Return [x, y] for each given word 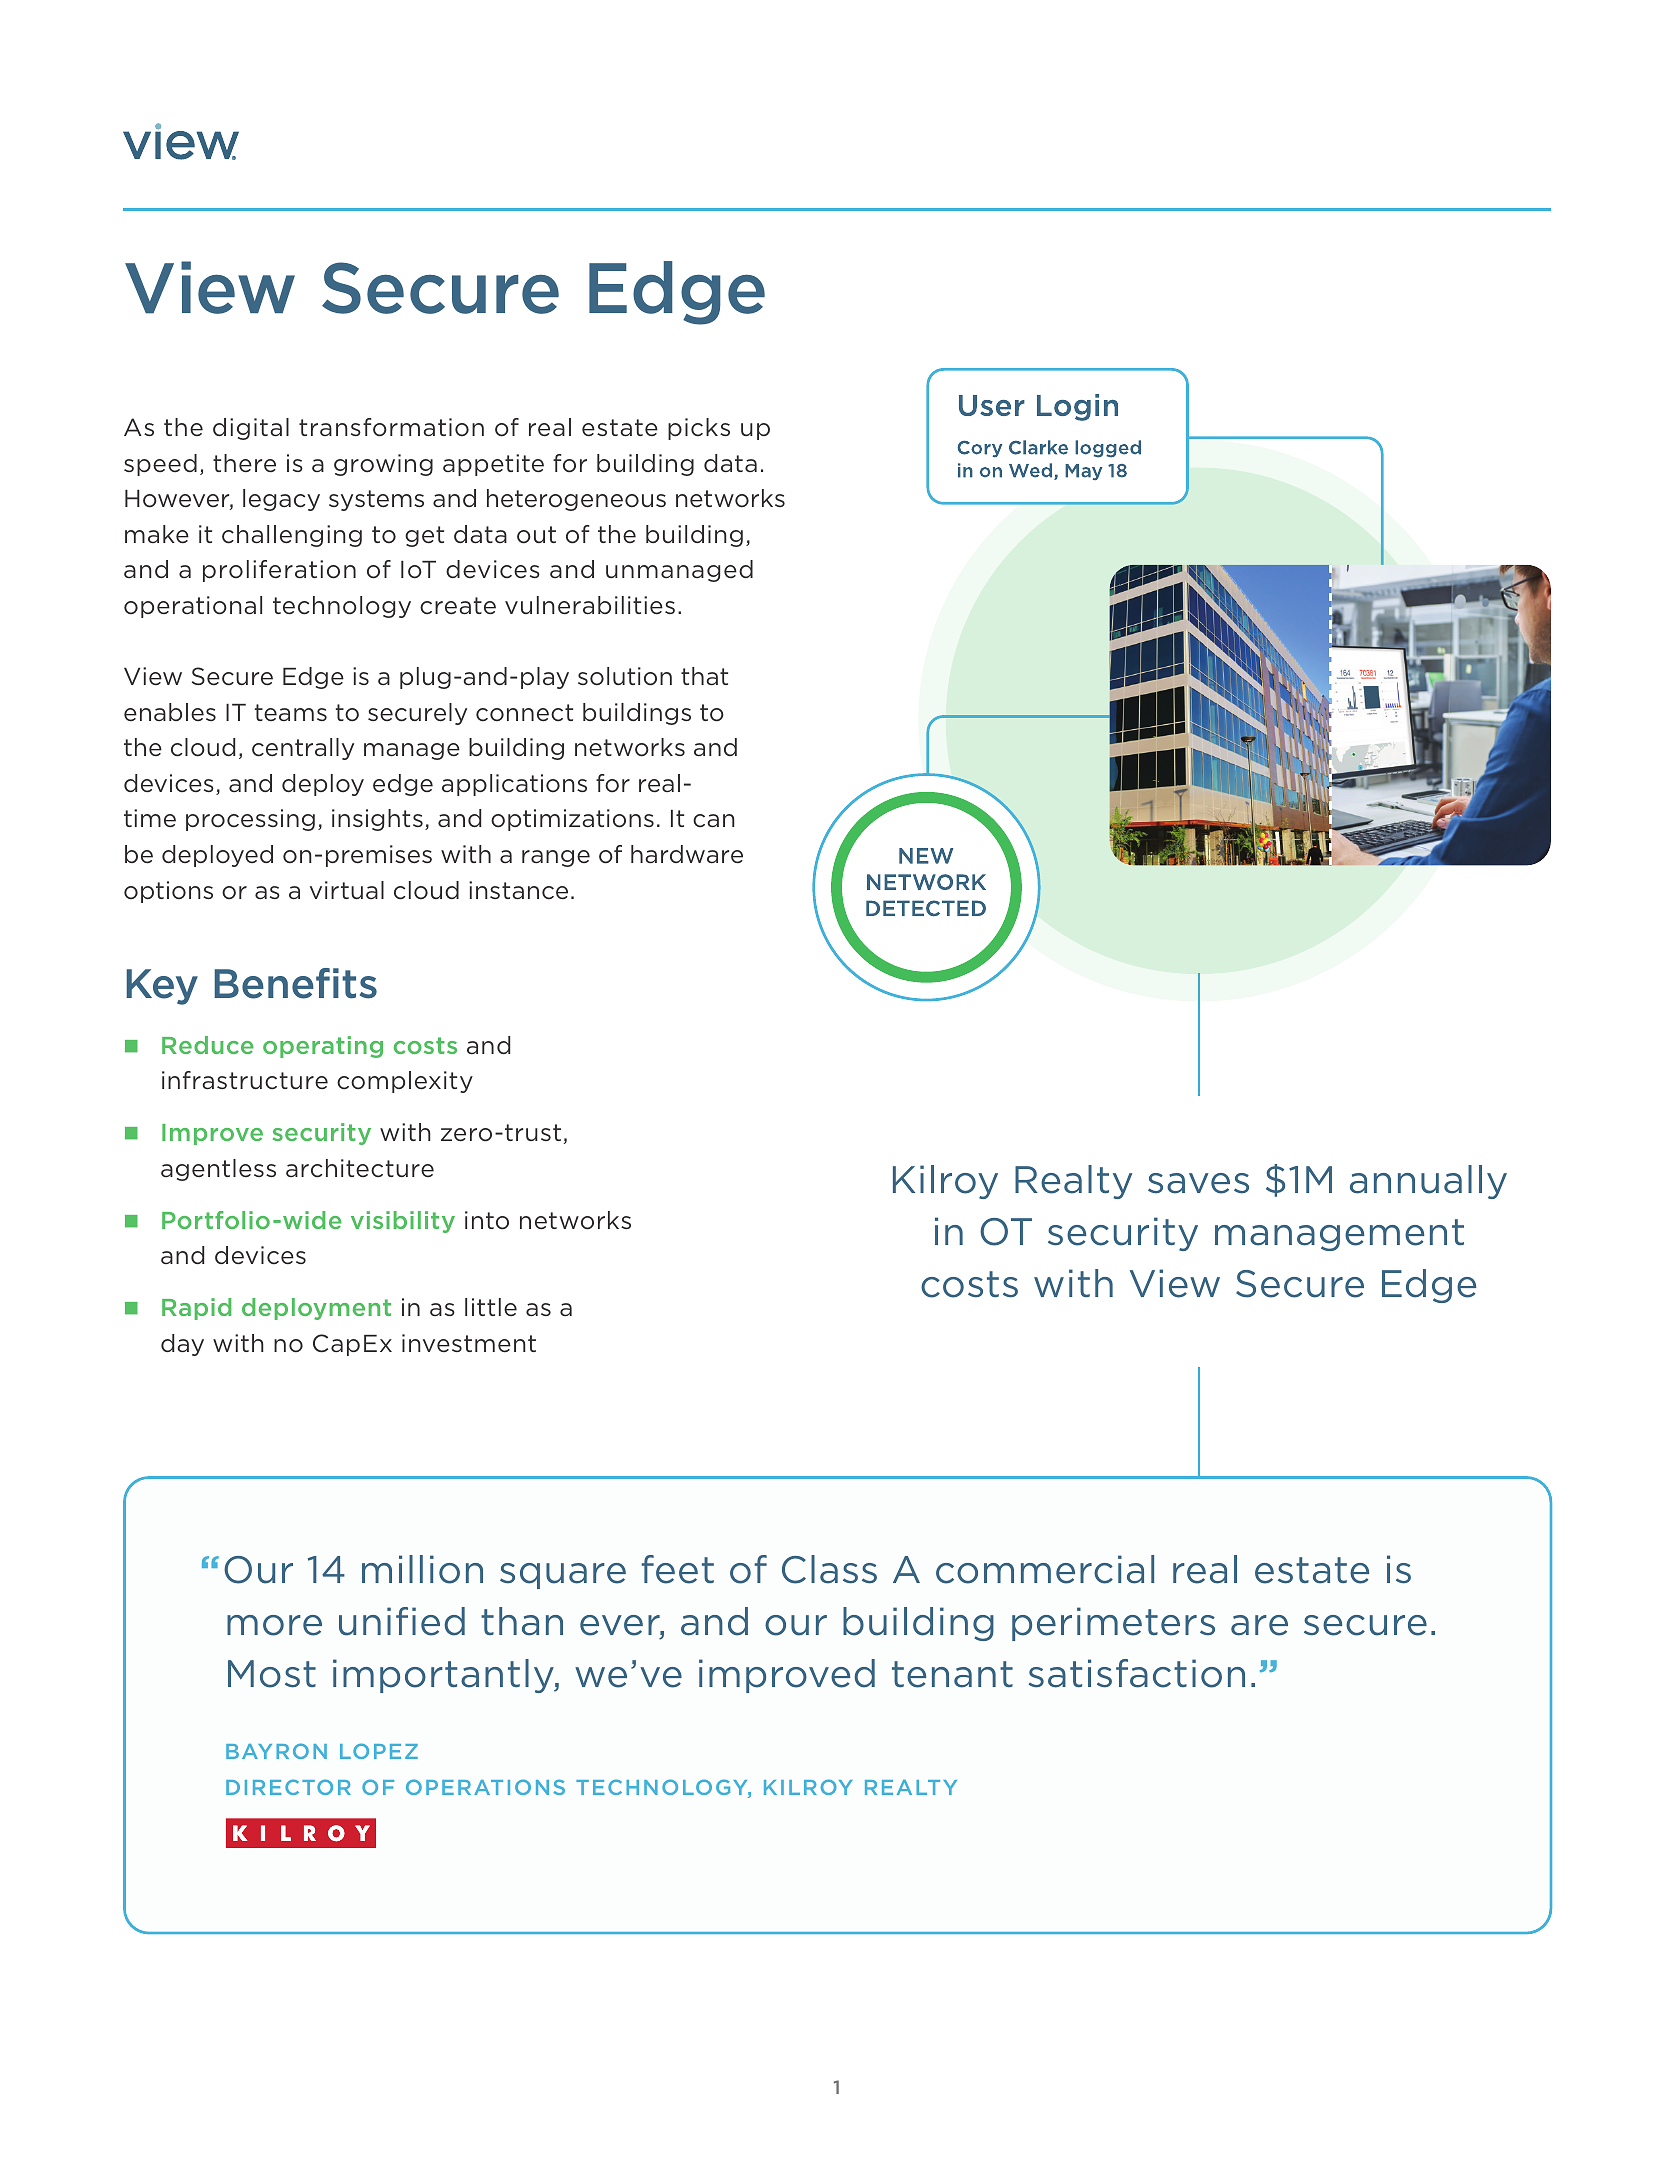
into [487, 1220]
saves [1198, 1183]
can [714, 821]
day [182, 1345]
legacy [281, 500]
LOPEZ [379, 1751]
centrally [303, 749]
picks [699, 429]
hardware [687, 854]
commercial [1045, 1569]
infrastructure [245, 1080]
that [704, 676]
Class [829, 1569]
